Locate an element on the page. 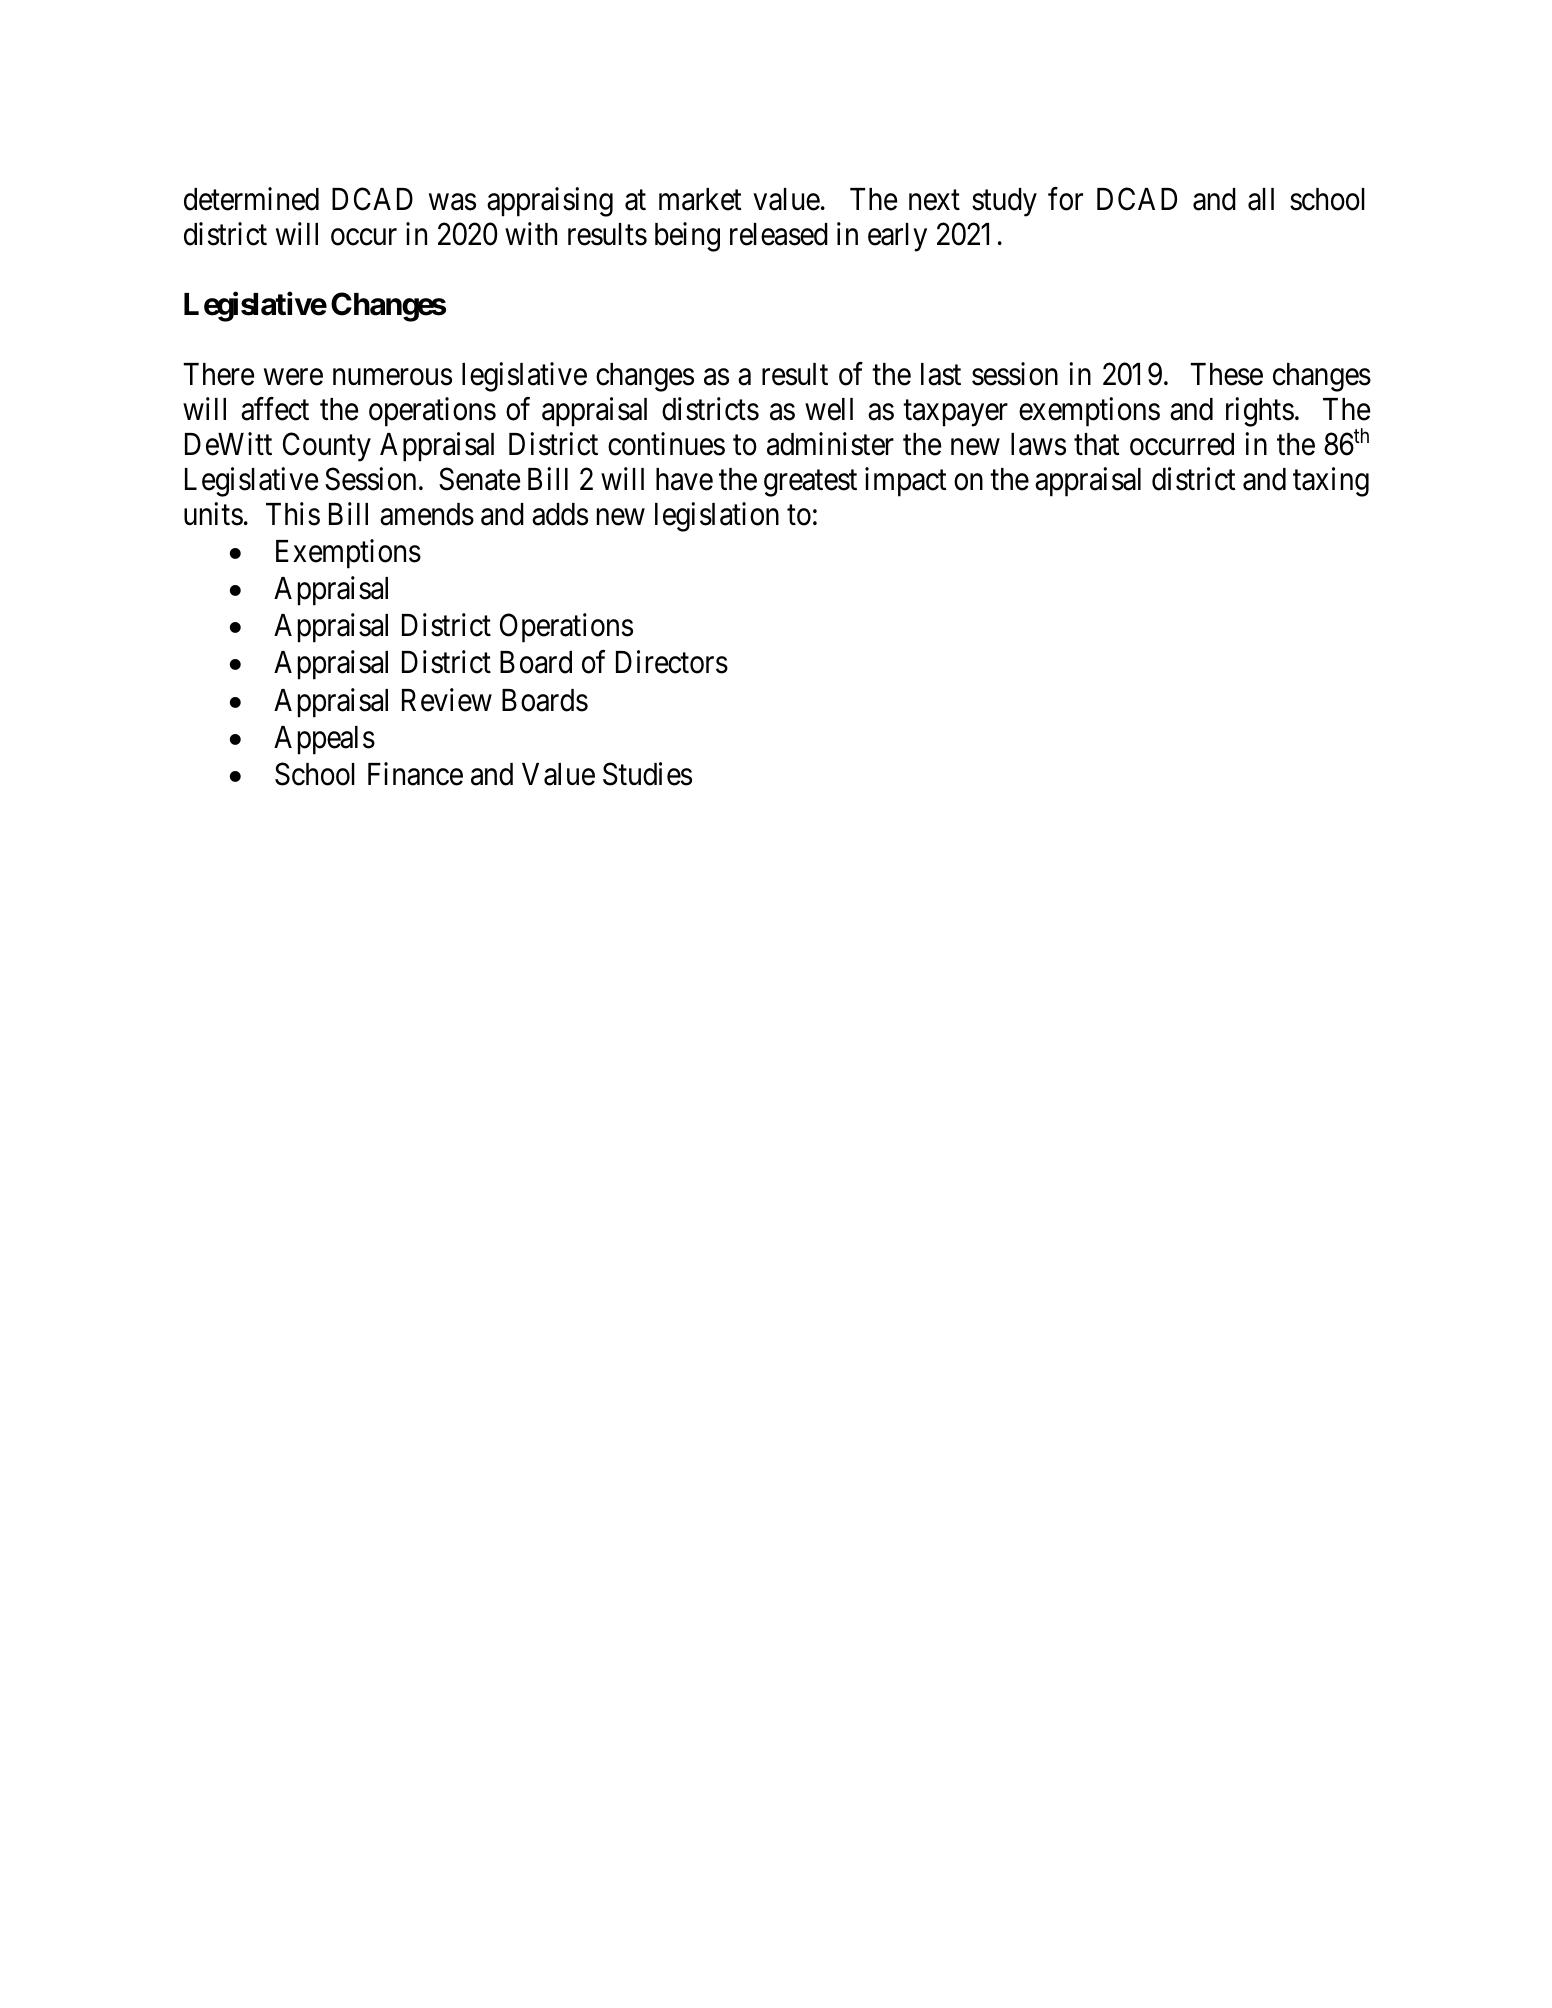  determined is located at coordinates (251, 199).
